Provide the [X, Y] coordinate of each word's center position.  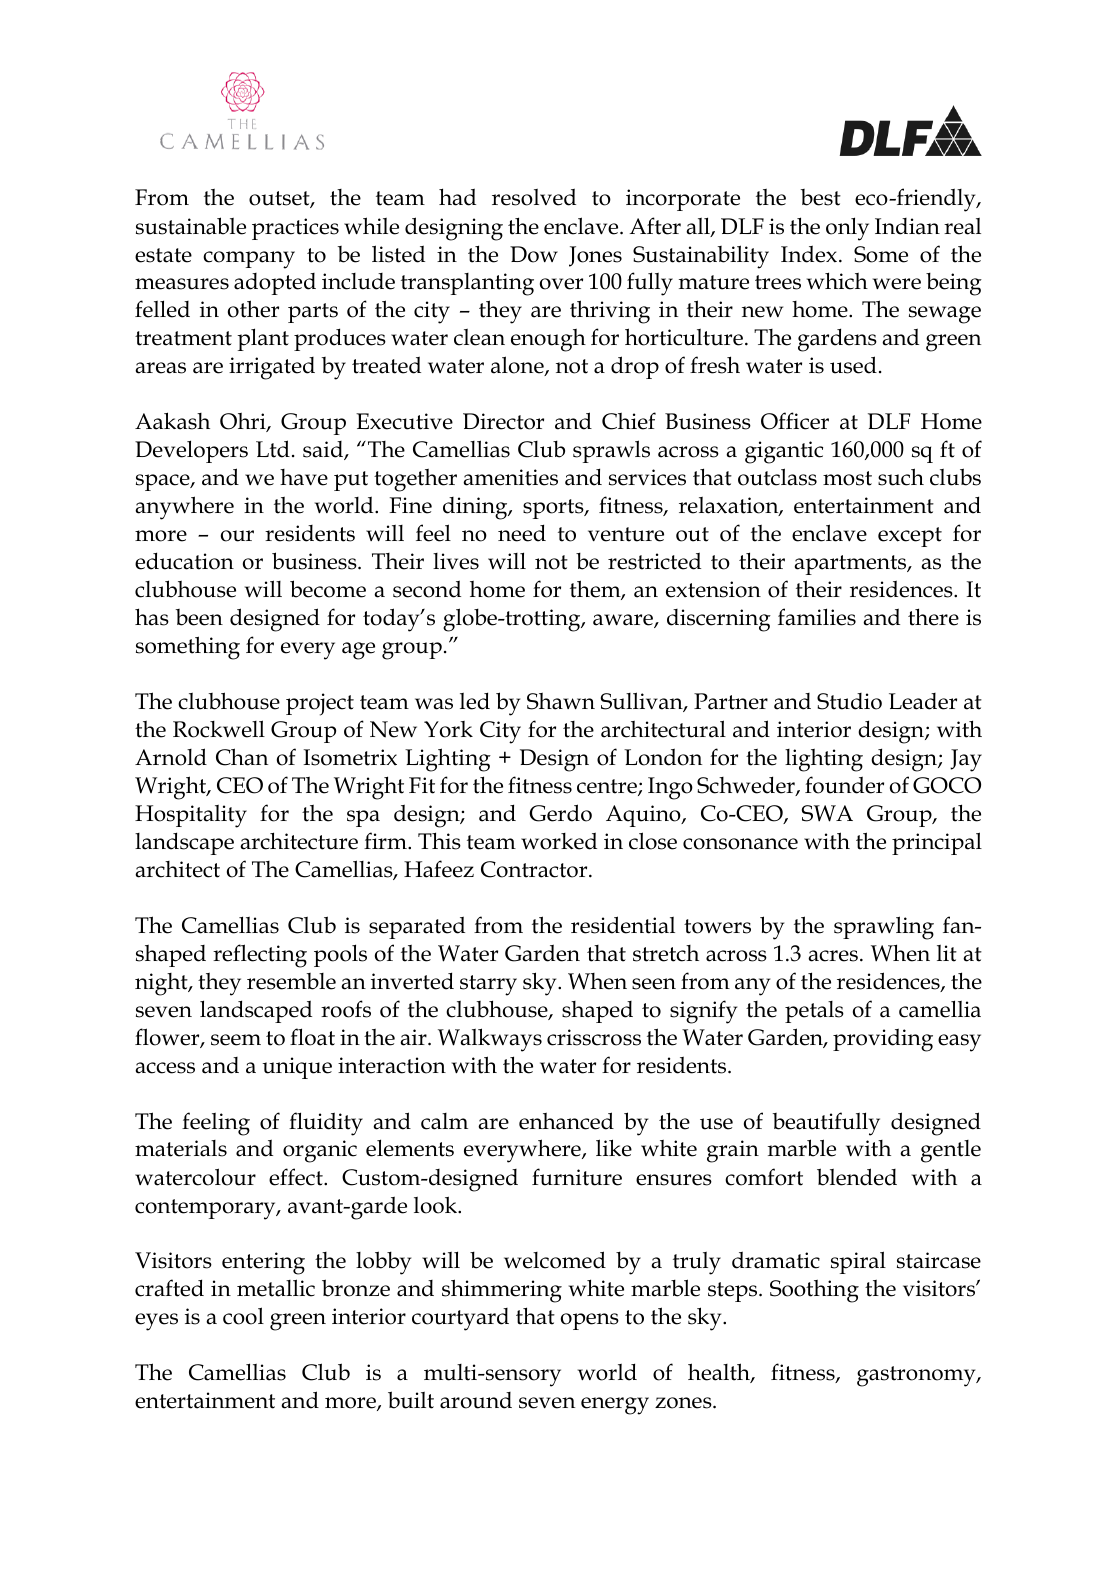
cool [243, 1316]
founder [844, 785]
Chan [242, 757]
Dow [534, 254]
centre [608, 787]
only [847, 229]
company [249, 260]
